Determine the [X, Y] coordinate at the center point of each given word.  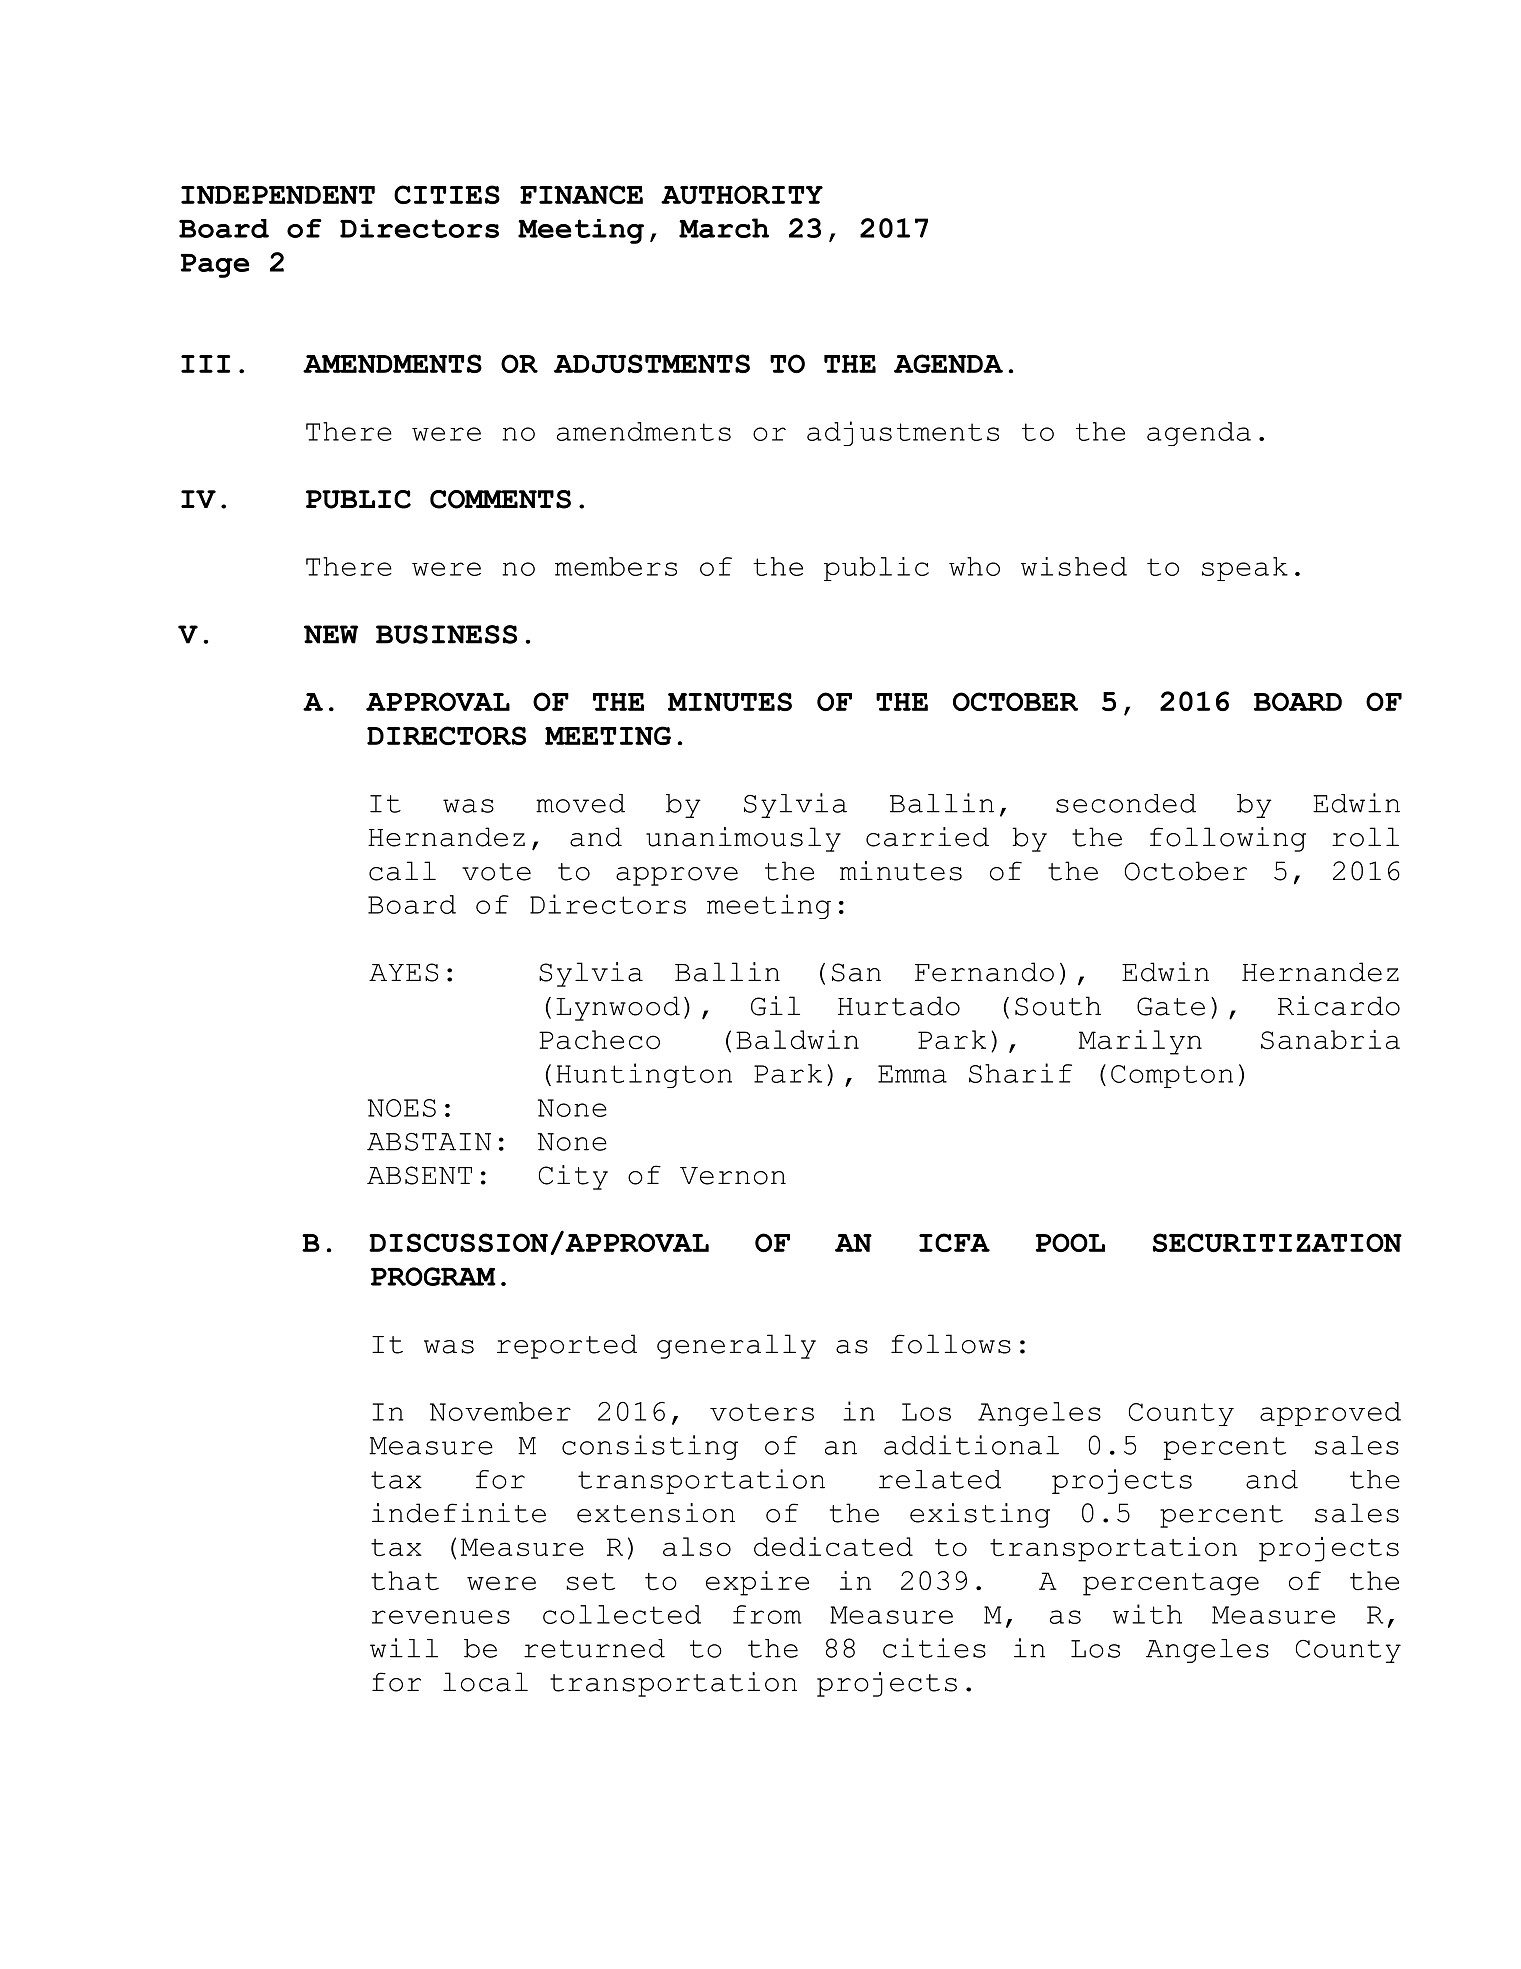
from [767, 1614]
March [724, 228]
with [1147, 1614]
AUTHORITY [742, 194]
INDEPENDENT [278, 195]
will [404, 1648]
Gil [775, 1006]
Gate [1171, 1006]
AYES [403, 972]
